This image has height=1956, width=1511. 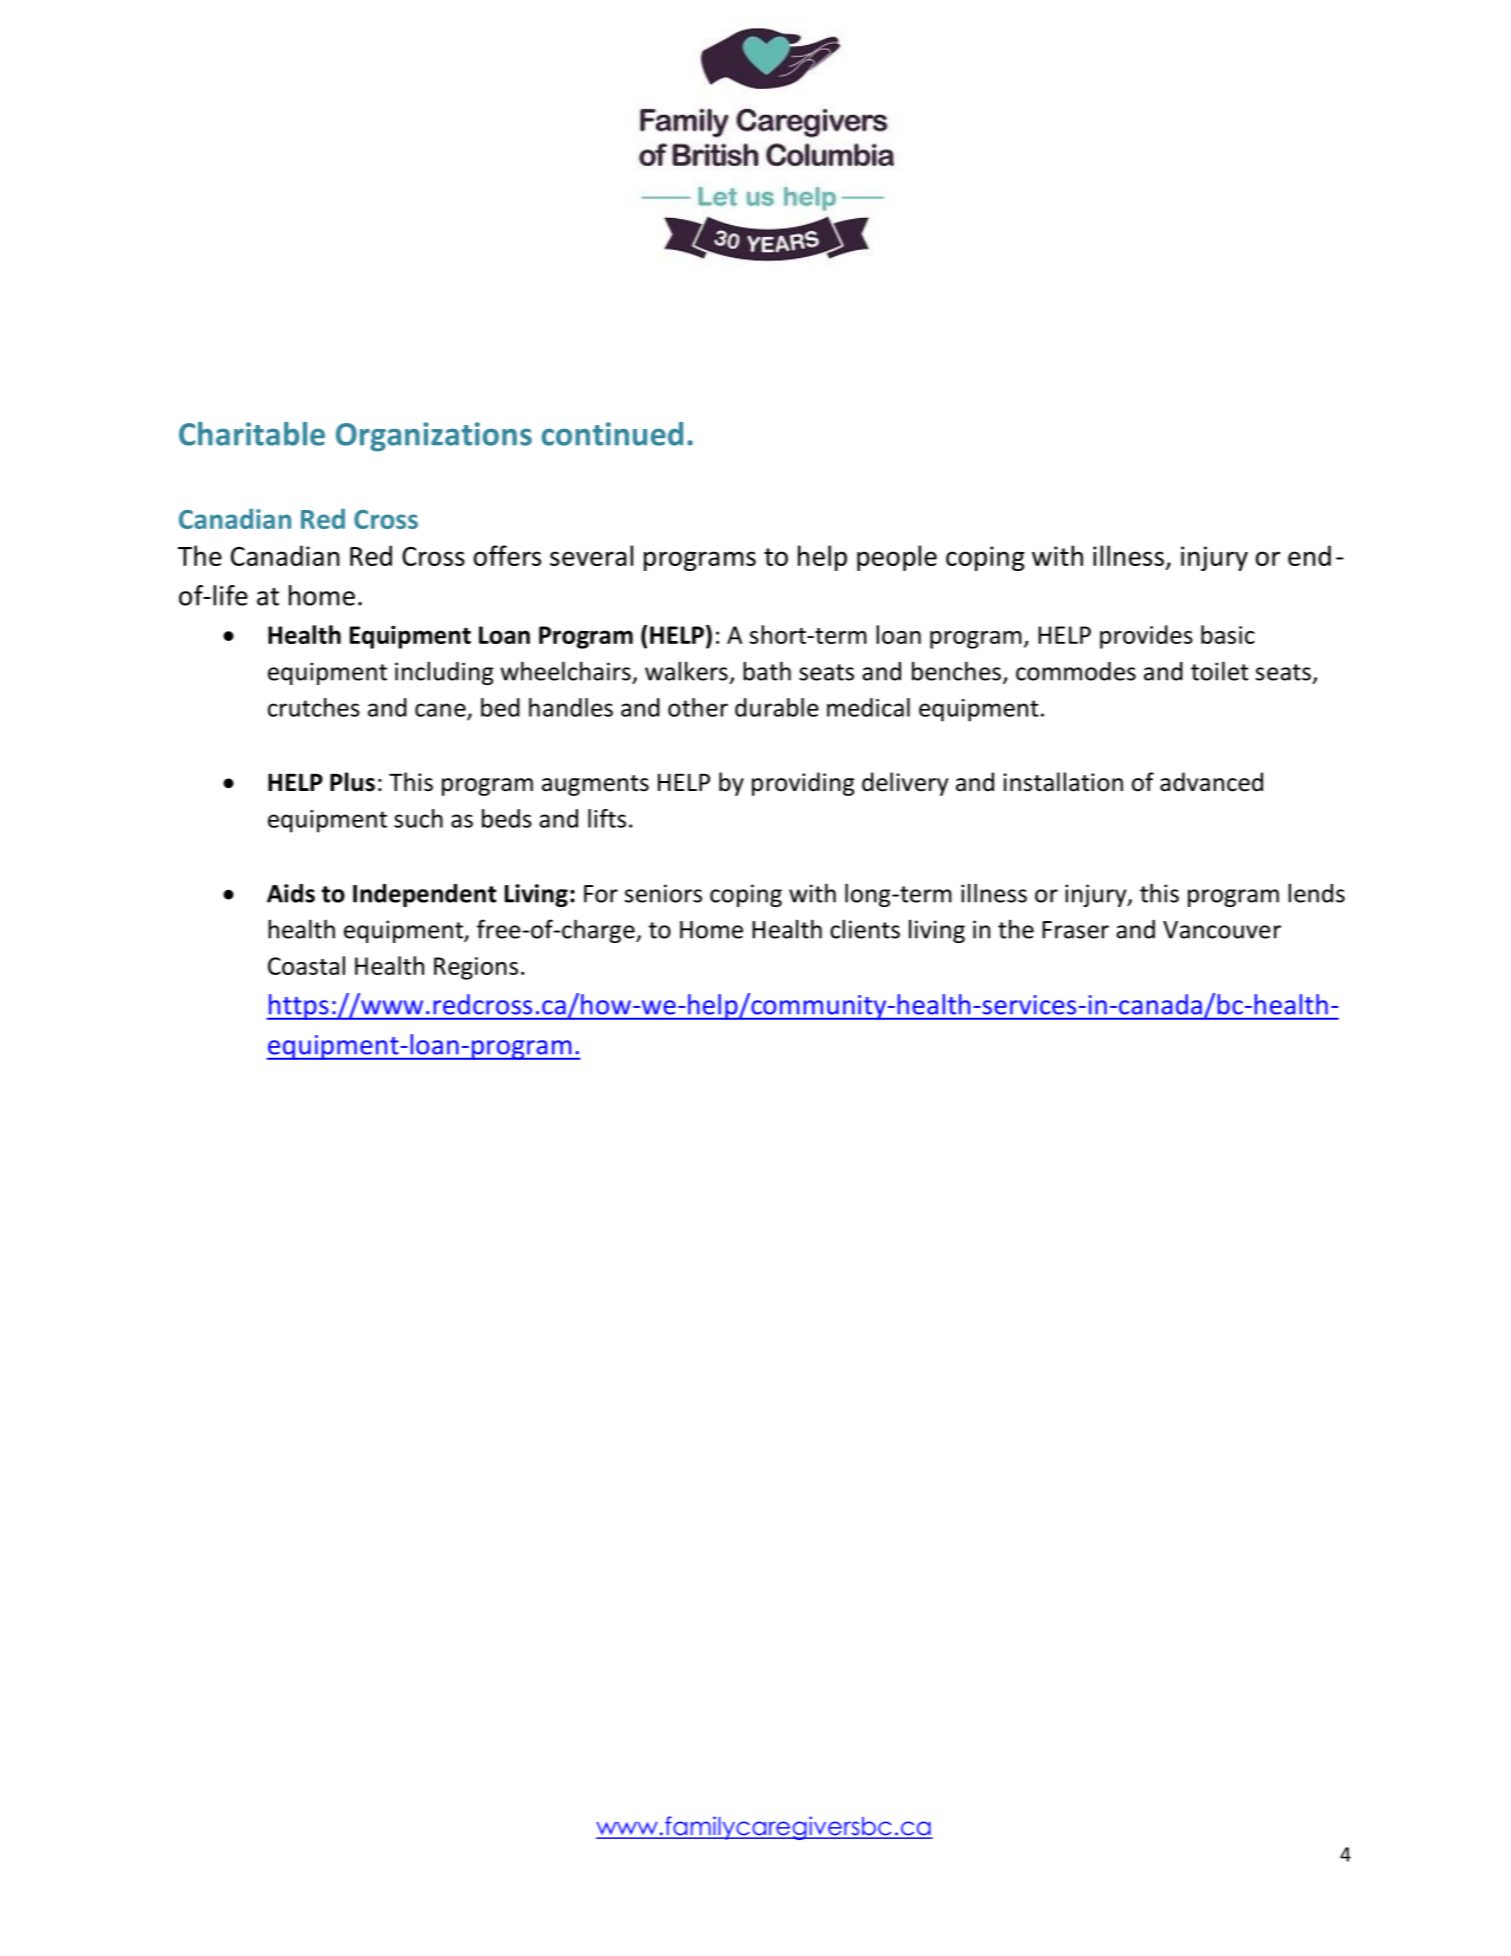 I want to click on providing, so click(x=803, y=784).
